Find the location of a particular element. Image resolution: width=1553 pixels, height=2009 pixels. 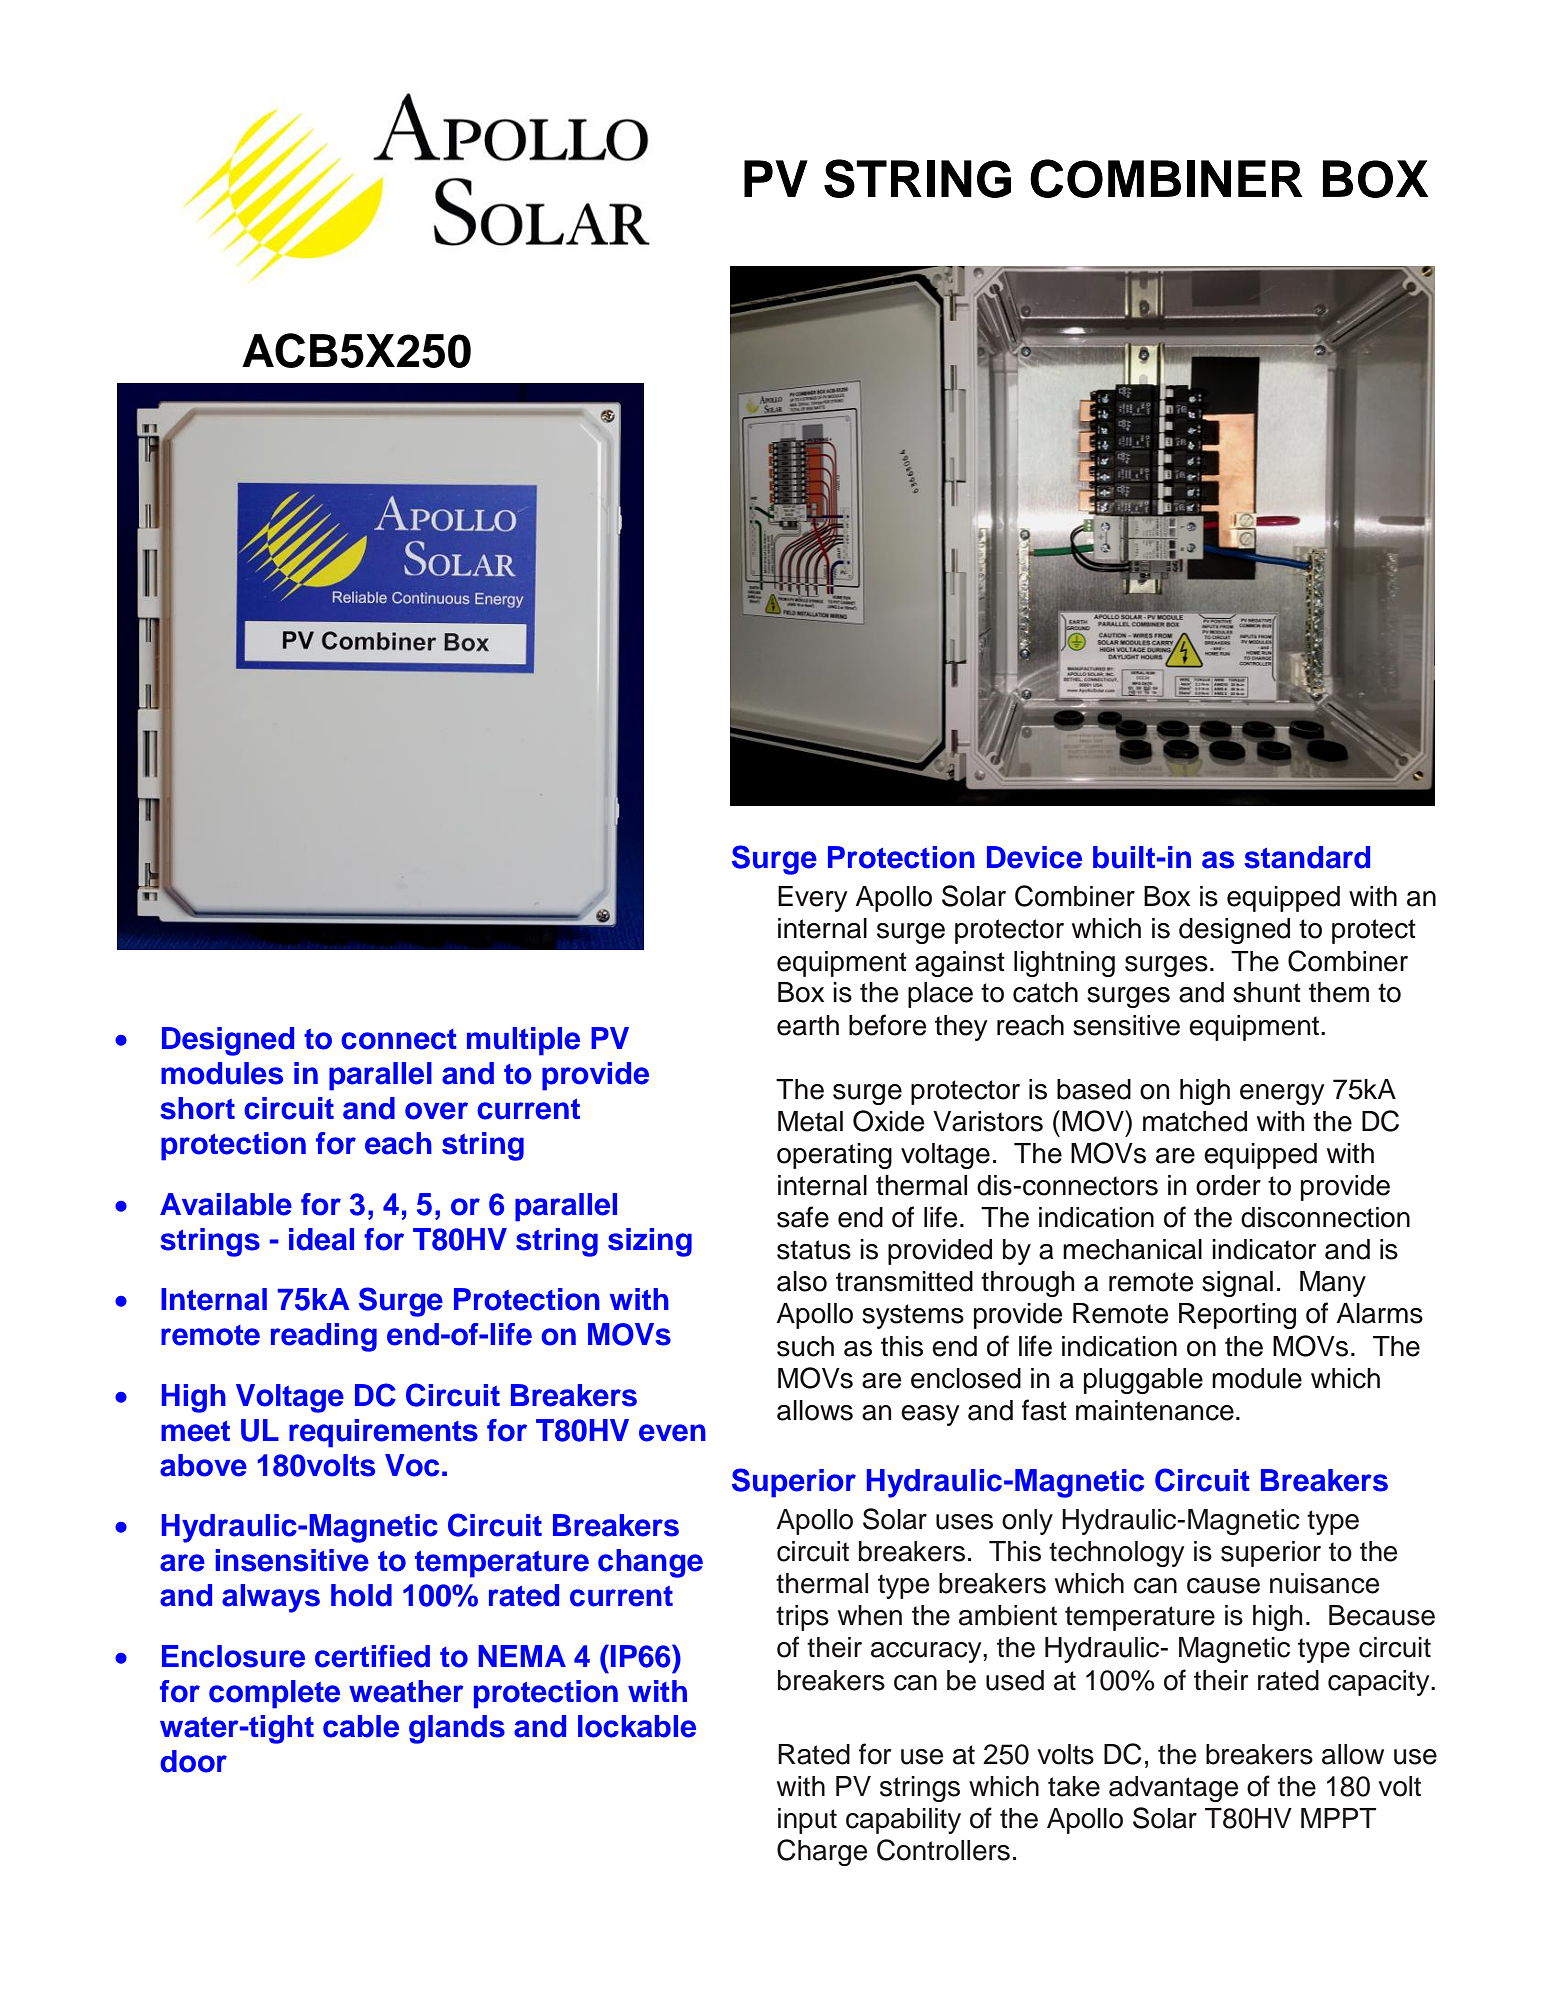

door is located at coordinates (193, 1761).
